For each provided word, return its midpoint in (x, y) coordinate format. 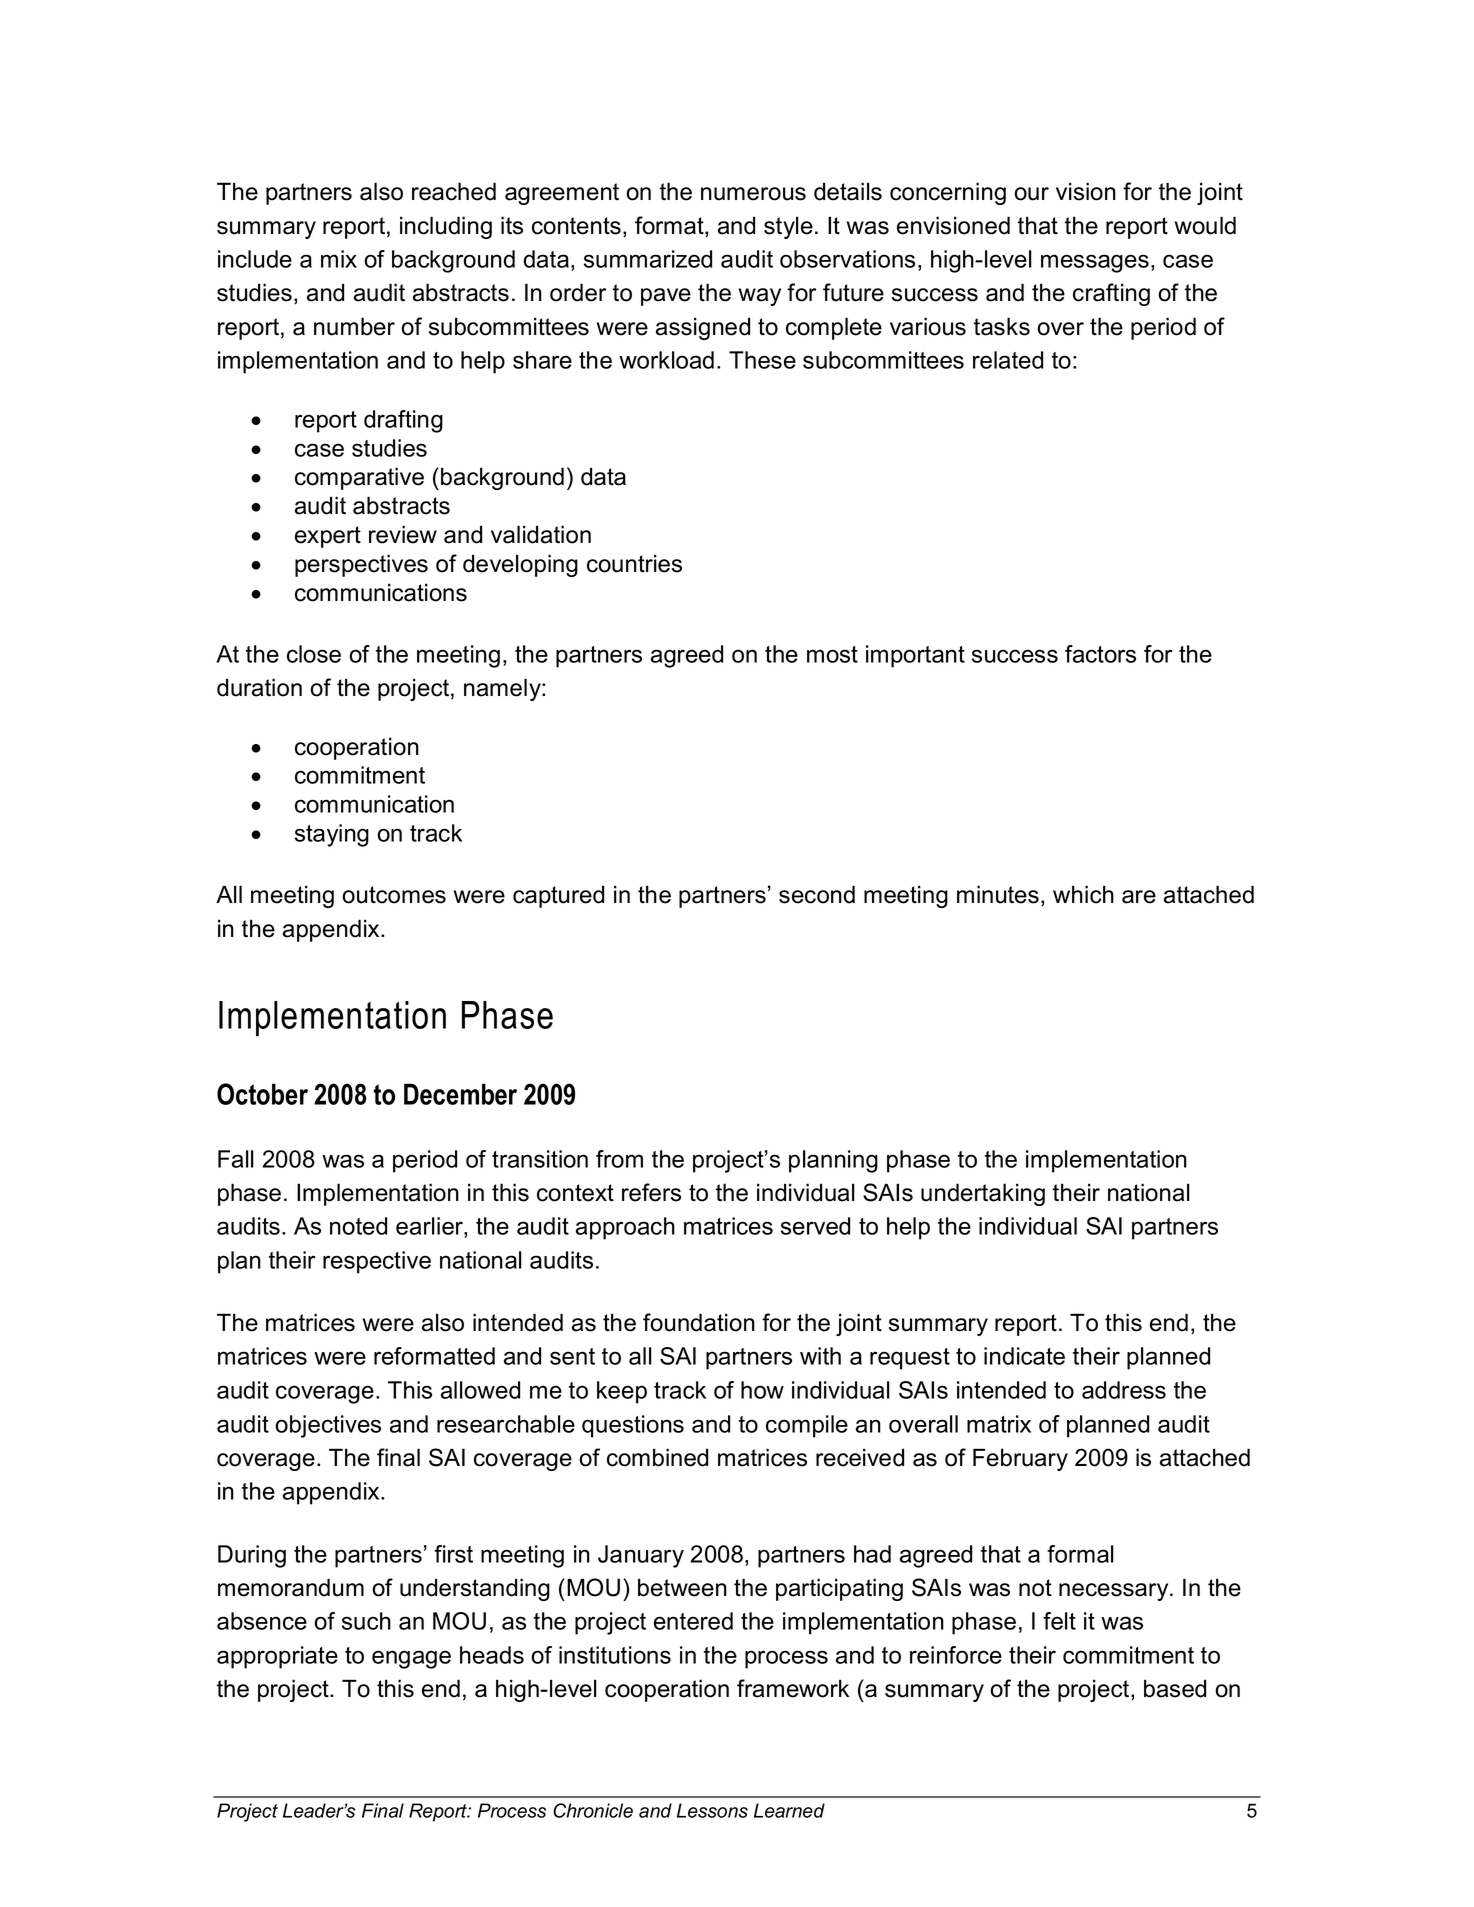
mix (339, 259)
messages (1095, 263)
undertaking (983, 1194)
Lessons (712, 1810)
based (1175, 1688)
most (832, 654)
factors (1100, 654)
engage (411, 1659)
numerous (753, 194)
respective (377, 1262)
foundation (699, 1322)
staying (332, 835)
